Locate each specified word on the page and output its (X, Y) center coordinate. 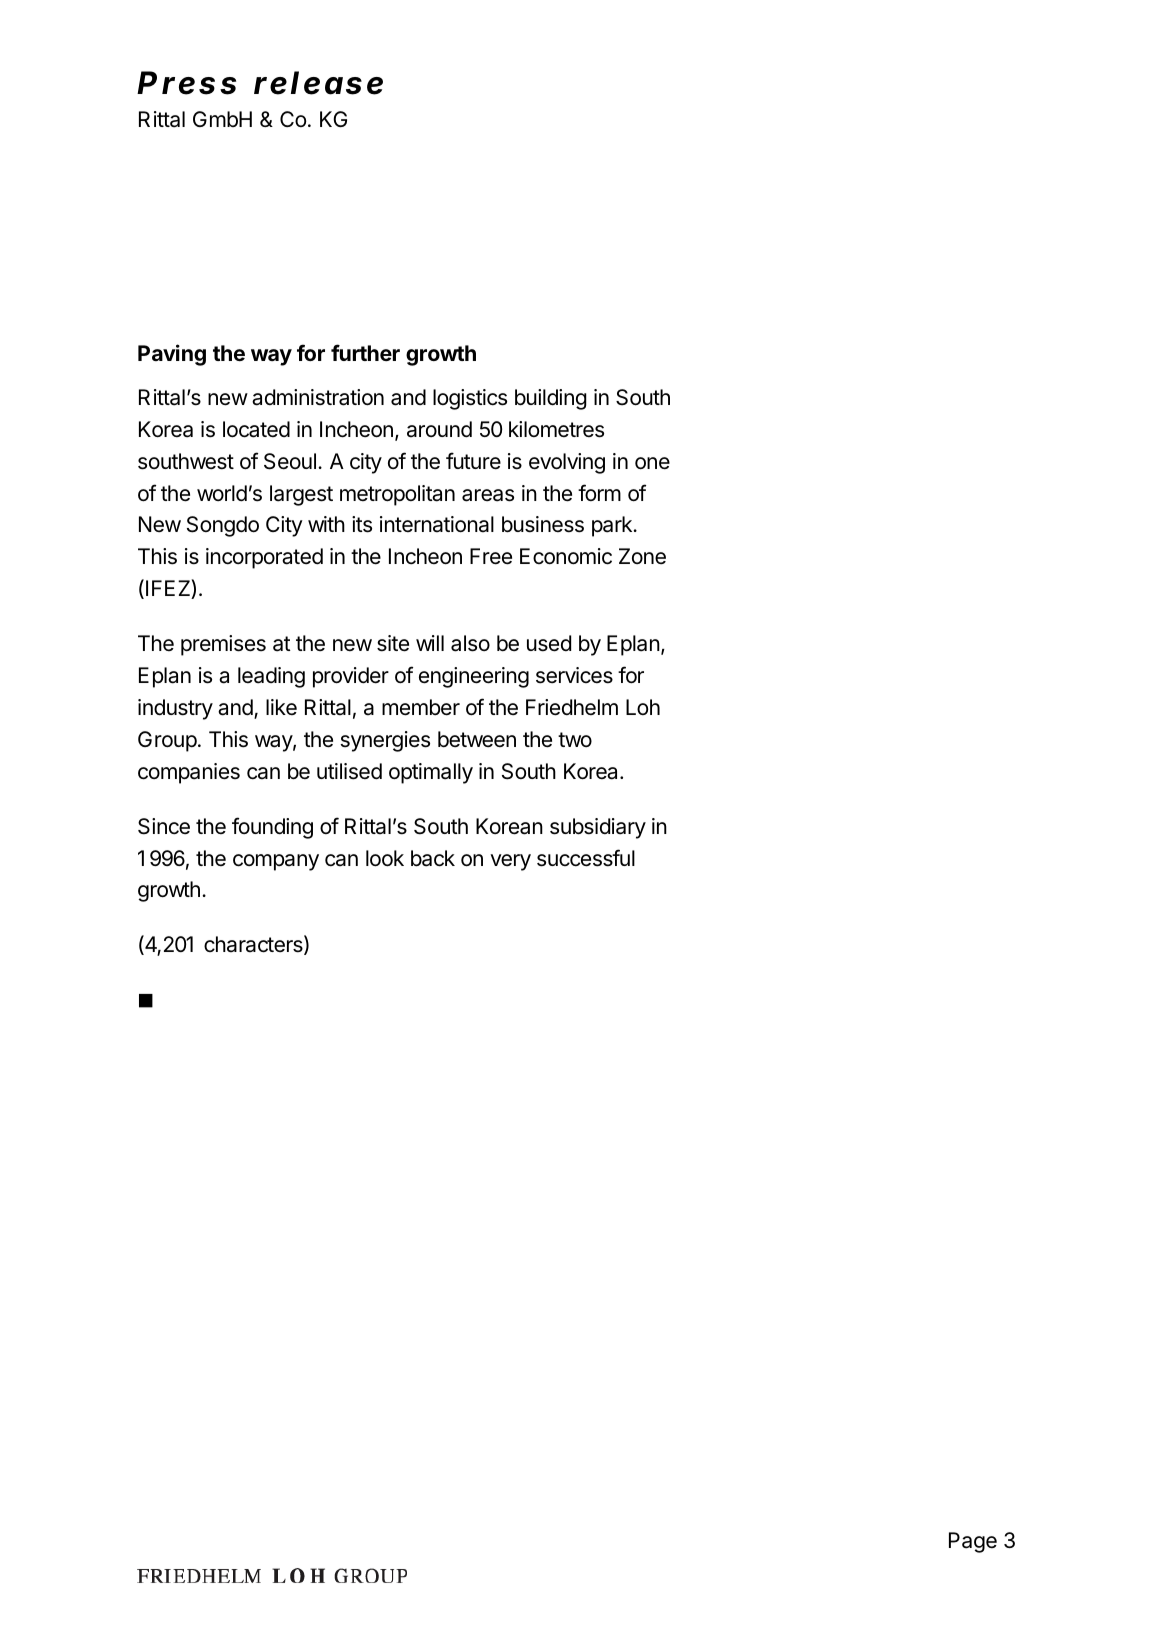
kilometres (556, 429)
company (276, 862)
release (318, 83)
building (551, 399)
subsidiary (598, 828)
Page (973, 1542)
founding (272, 828)
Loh (643, 707)
